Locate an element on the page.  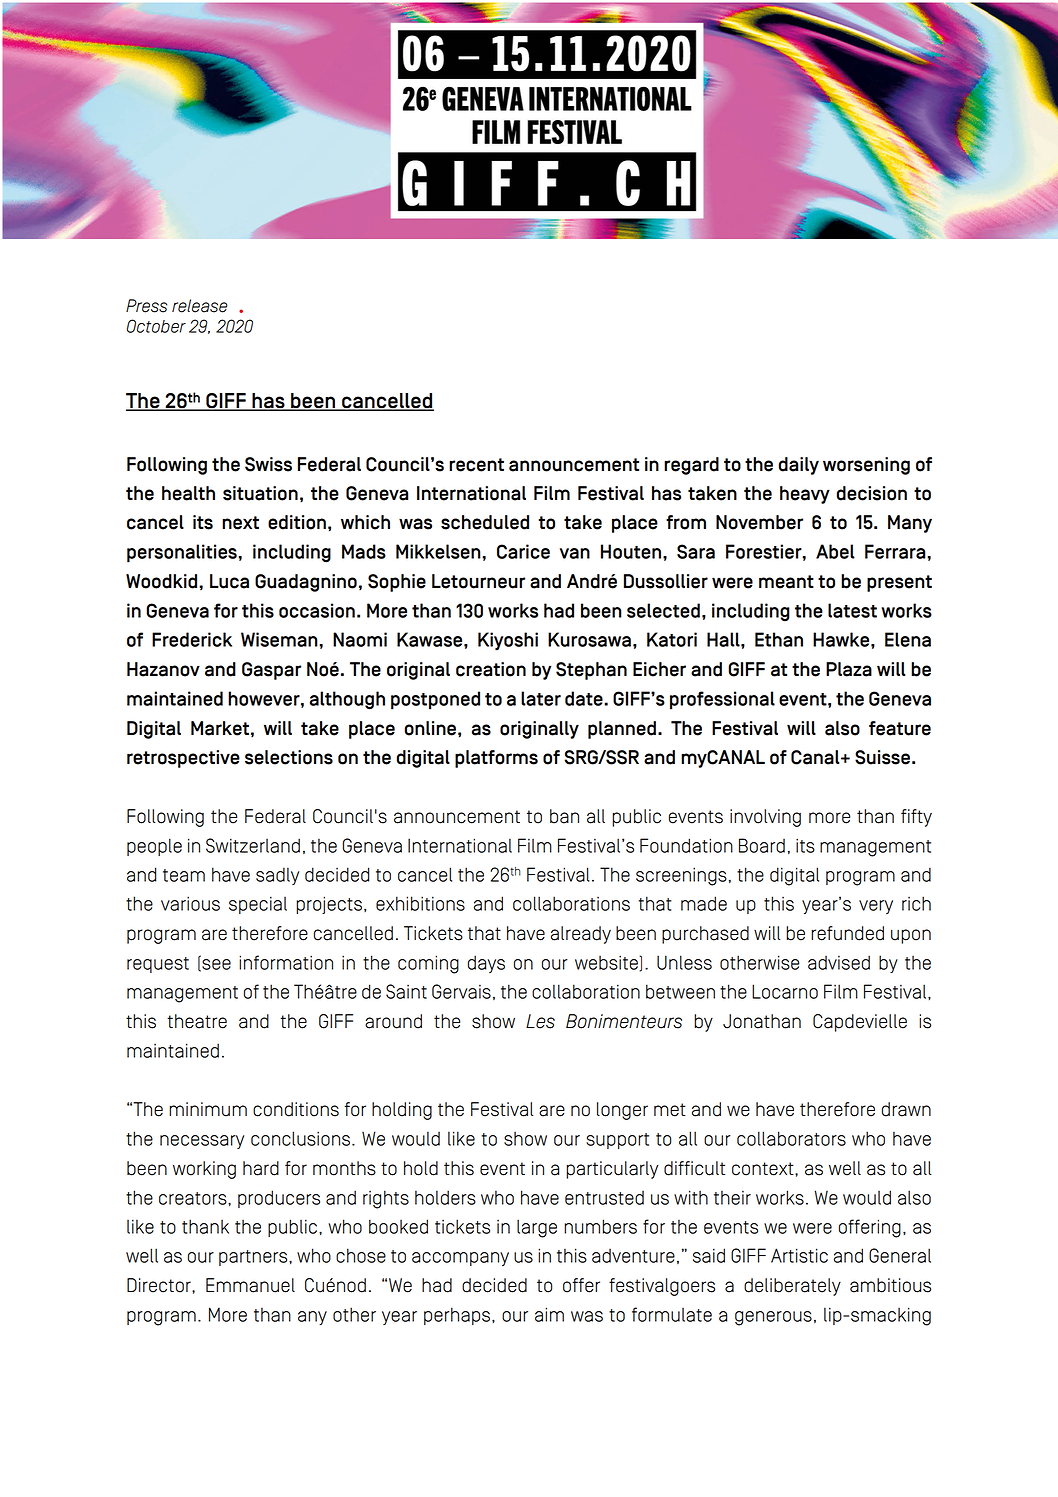
Emmanuel is located at coordinates (250, 1285).
